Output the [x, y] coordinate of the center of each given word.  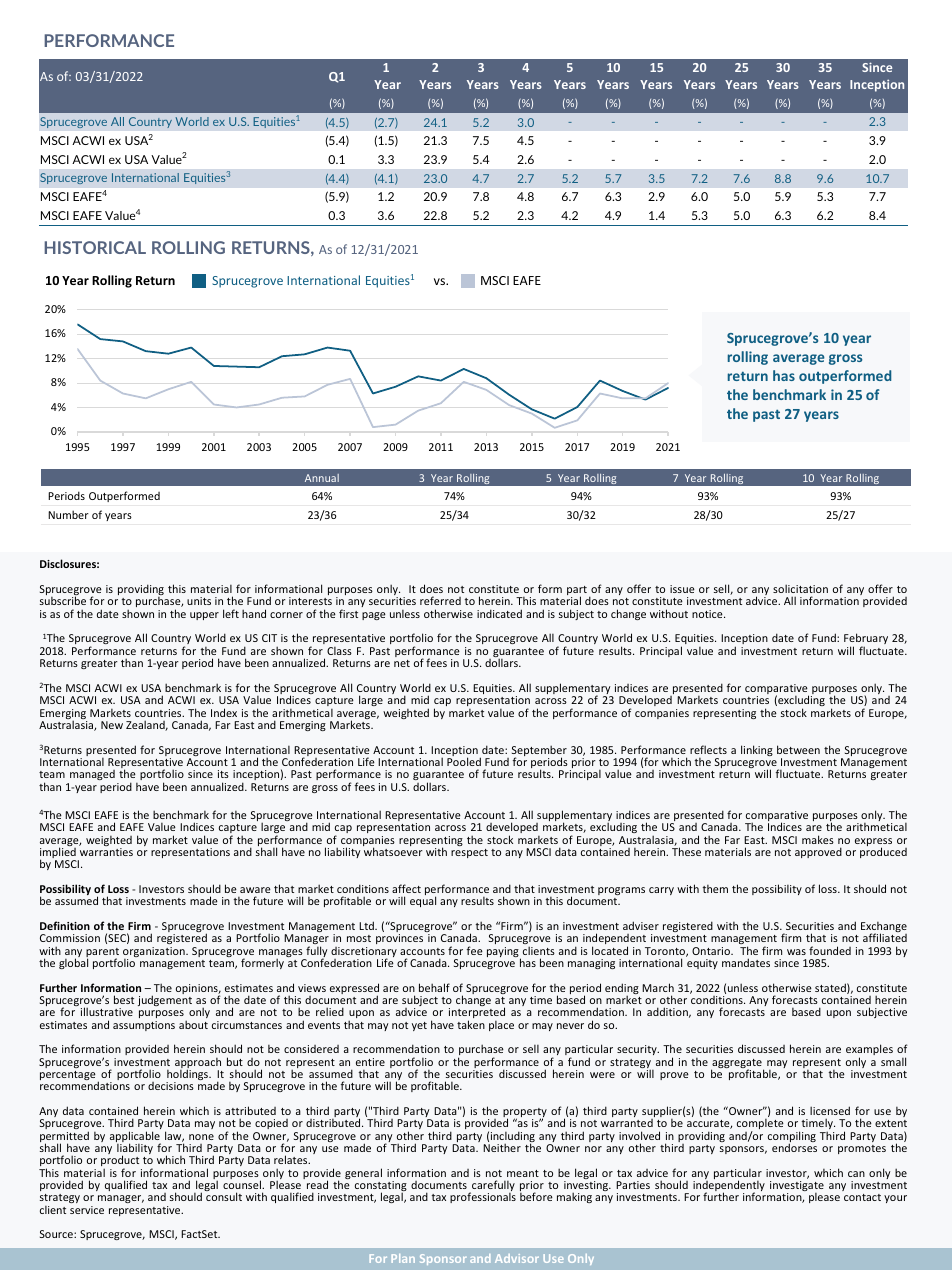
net [402, 663]
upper [204, 616]
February [866, 640]
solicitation [800, 588]
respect [469, 853]
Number [68, 514]
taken [471, 1024]
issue [682, 589]
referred [440, 600]
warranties [106, 852]
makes [818, 839]
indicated [499, 613]
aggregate [737, 1065]
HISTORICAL [95, 247]
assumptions [144, 1026]
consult [224, 1196]
